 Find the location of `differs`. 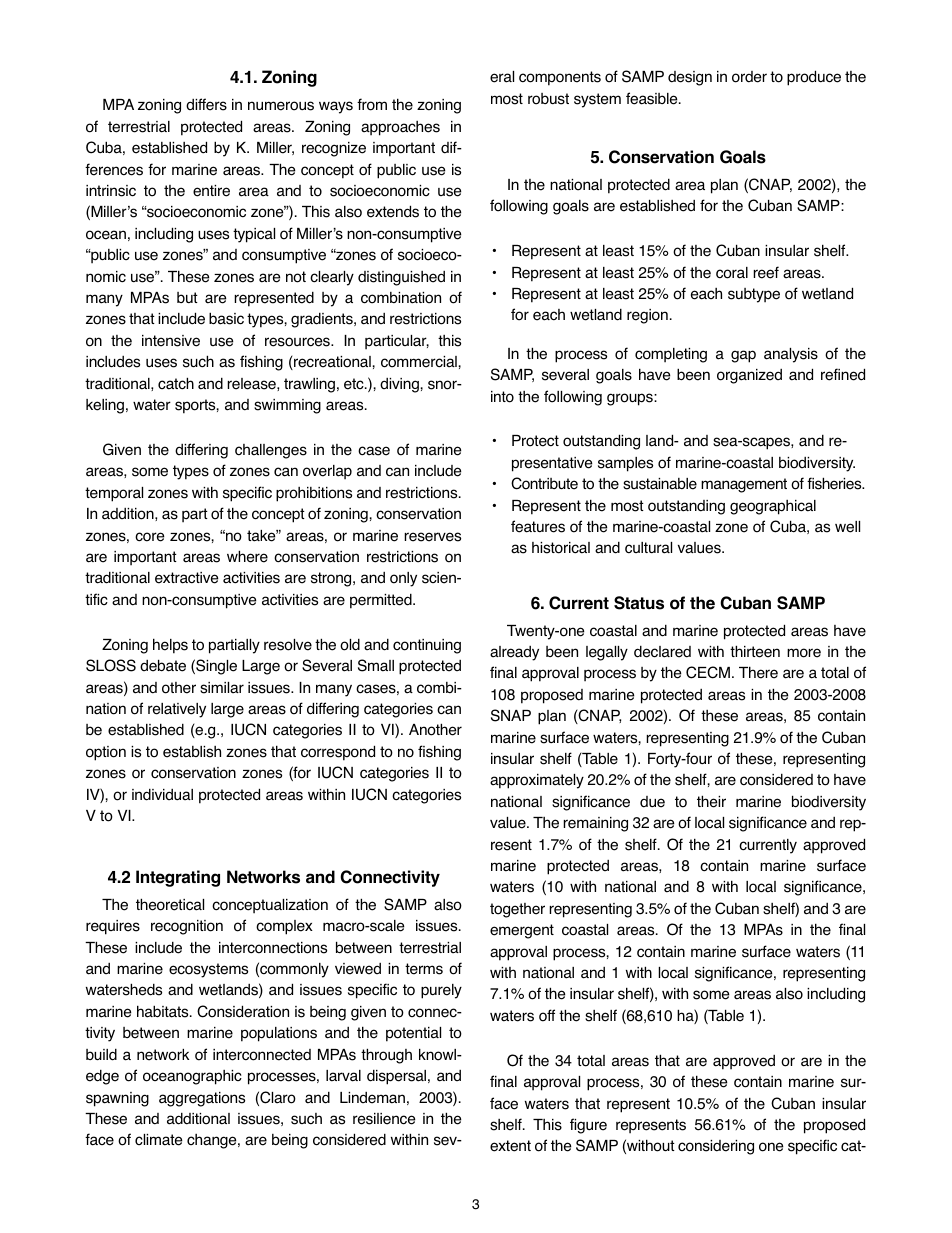

differs is located at coordinates (206, 104).
